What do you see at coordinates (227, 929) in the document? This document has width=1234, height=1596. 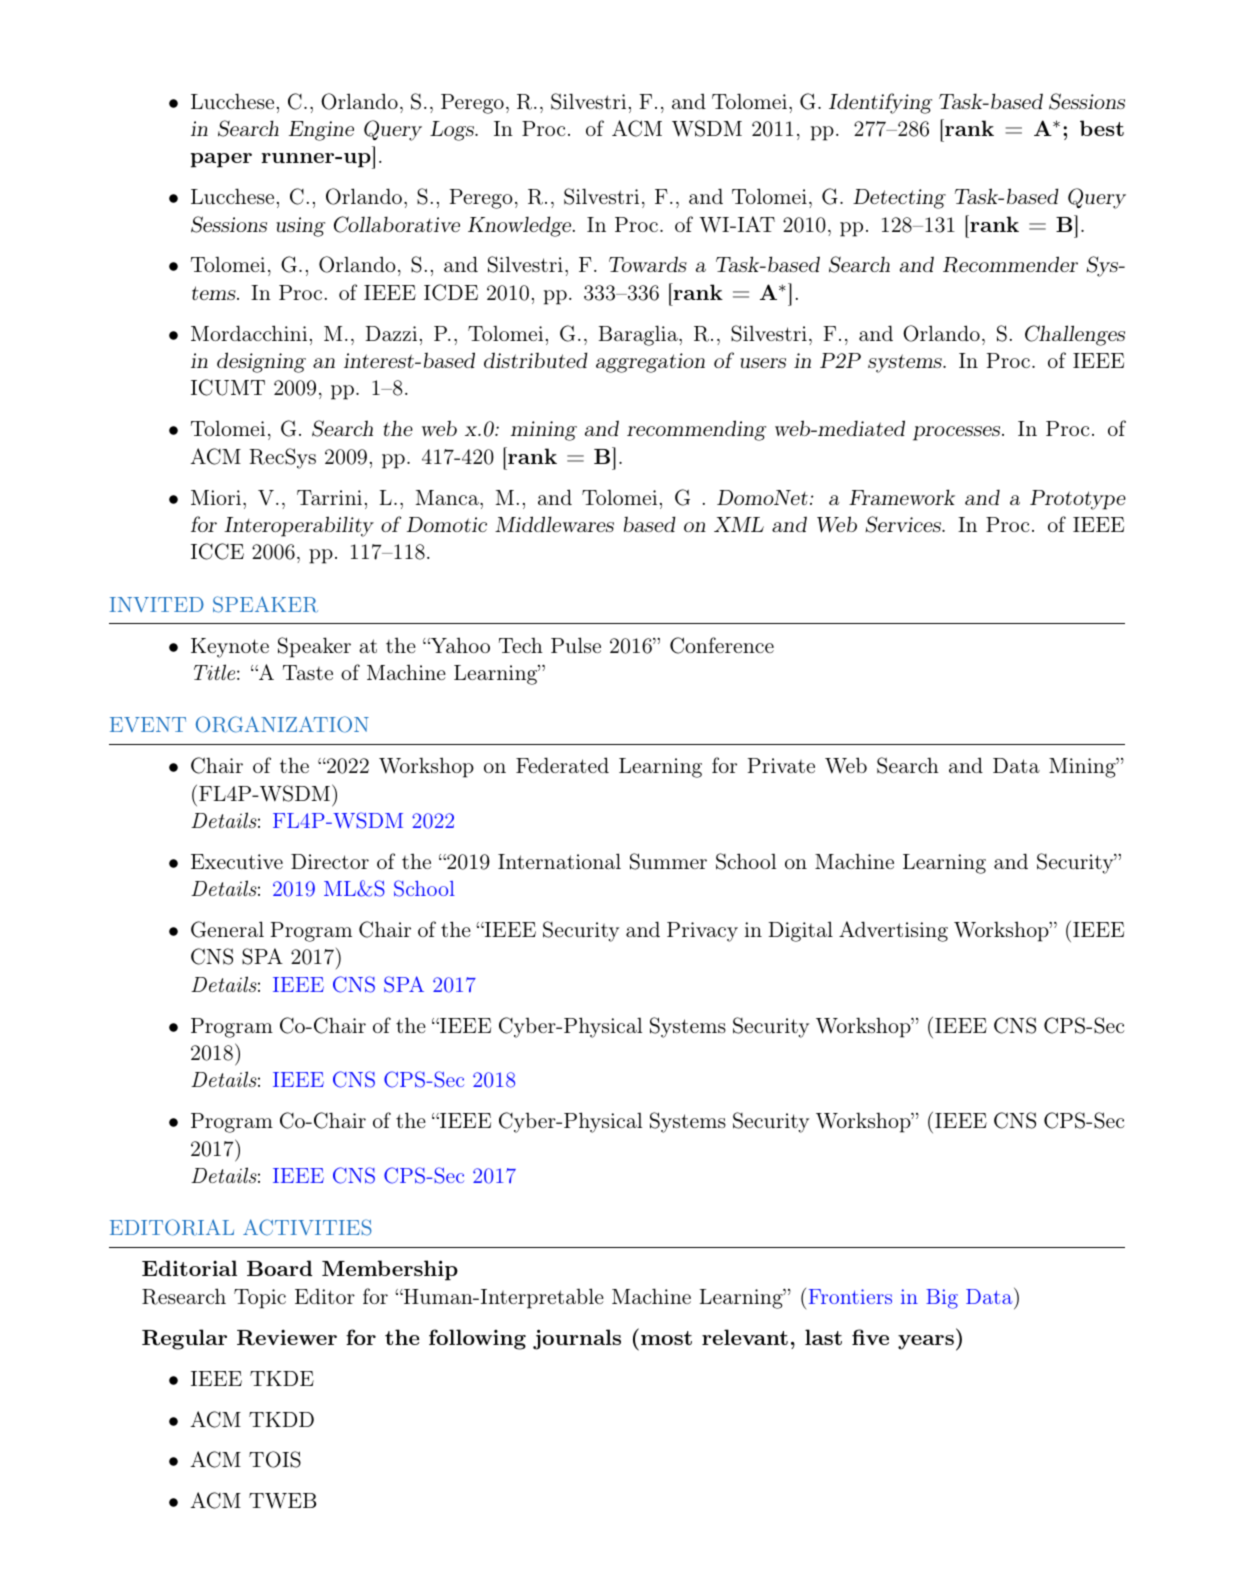 I see `General` at bounding box center [227, 929].
